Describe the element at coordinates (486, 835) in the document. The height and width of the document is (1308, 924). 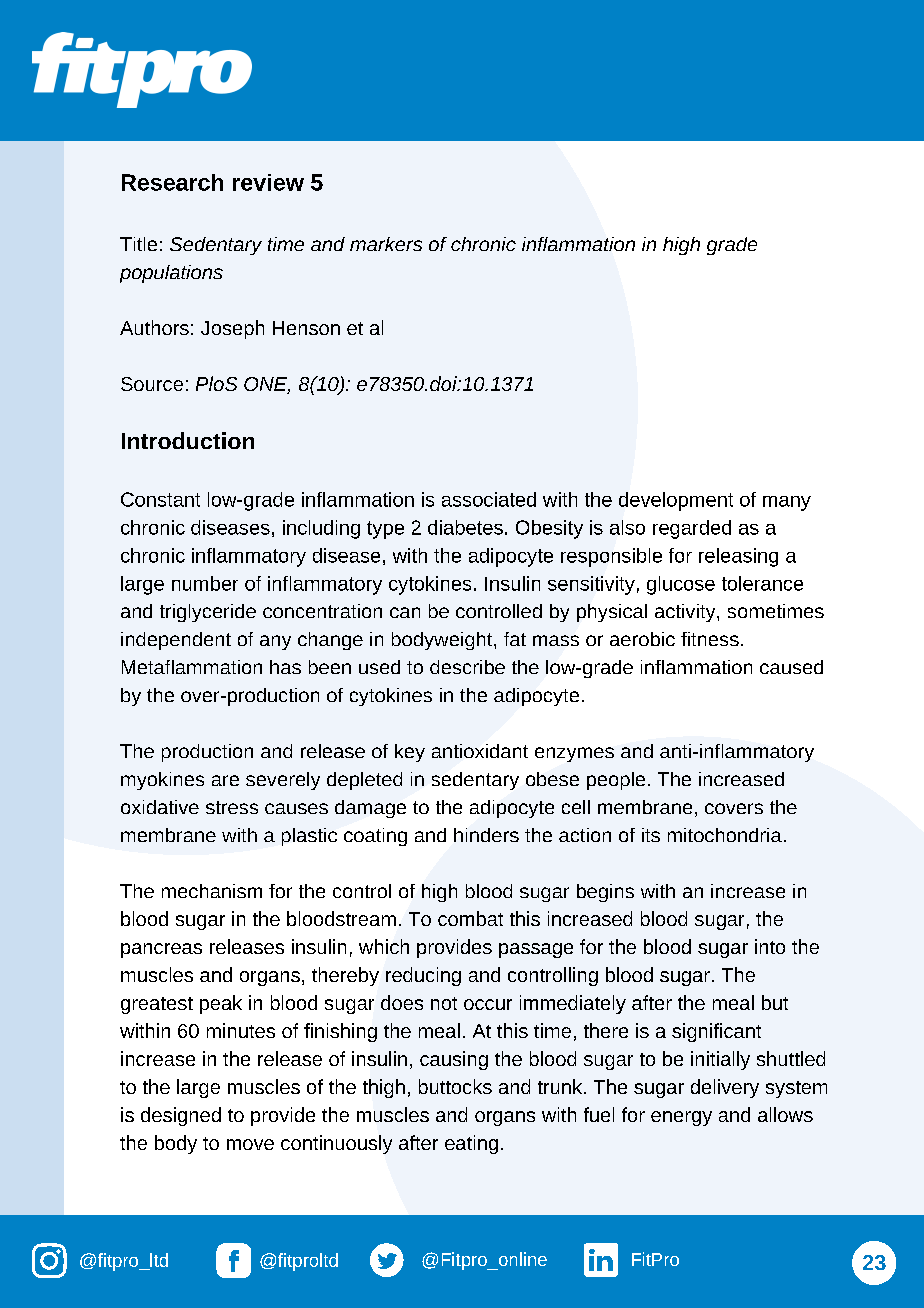
I see `hinders` at that location.
